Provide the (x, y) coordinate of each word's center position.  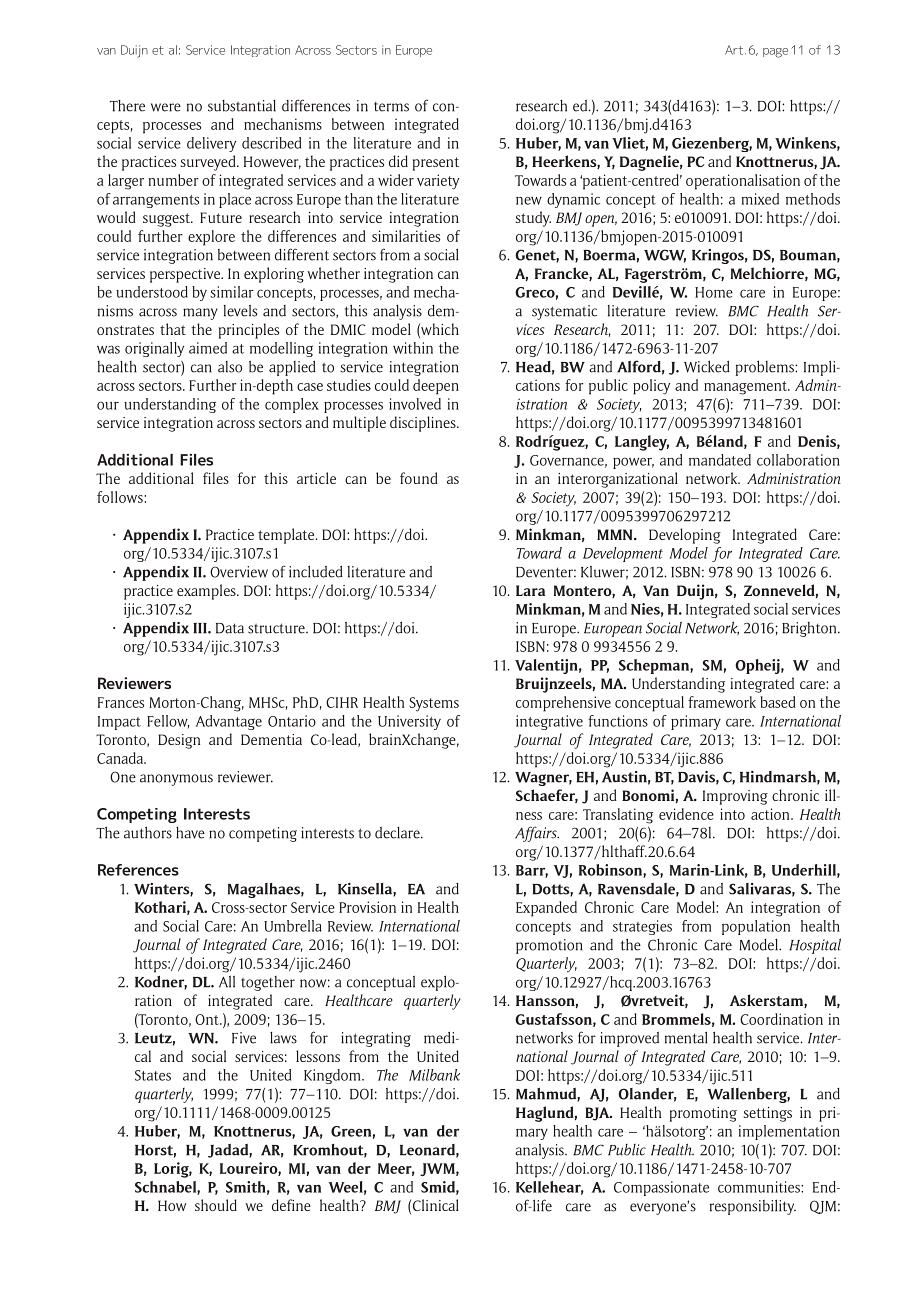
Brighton (810, 629)
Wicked (707, 366)
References (138, 870)
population (756, 927)
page (775, 53)
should (216, 1205)
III (201, 628)
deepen (436, 387)
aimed (208, 348)
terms (391, 107)
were (166, 107)
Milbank (434, 1075)
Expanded (546, 909)
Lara (530, 590)
